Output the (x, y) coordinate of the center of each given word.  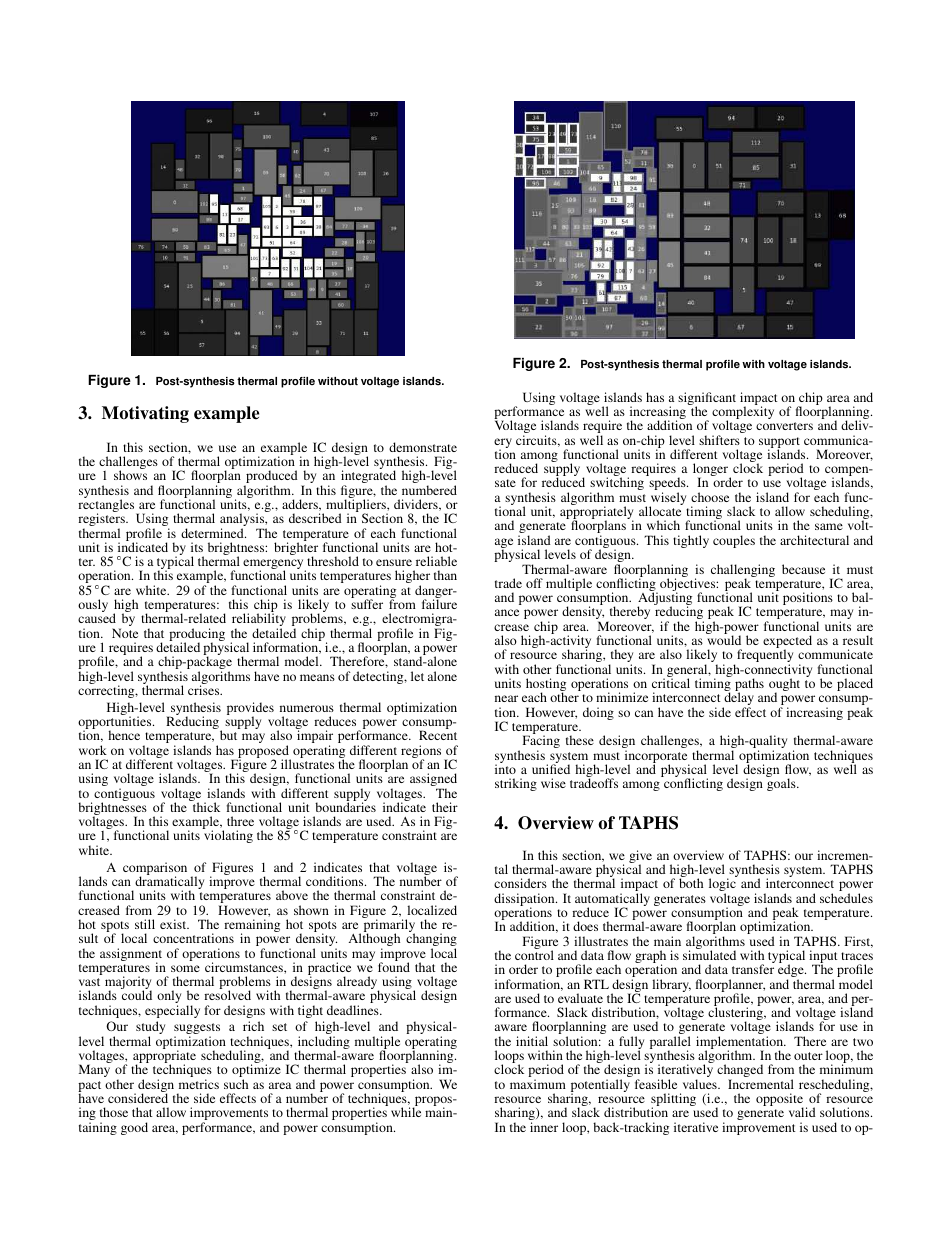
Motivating (145, 414)
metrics (199, 1084)
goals (782, 784)
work (93, 750)
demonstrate (423, 447)
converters (784, 426)
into (505, 769)
